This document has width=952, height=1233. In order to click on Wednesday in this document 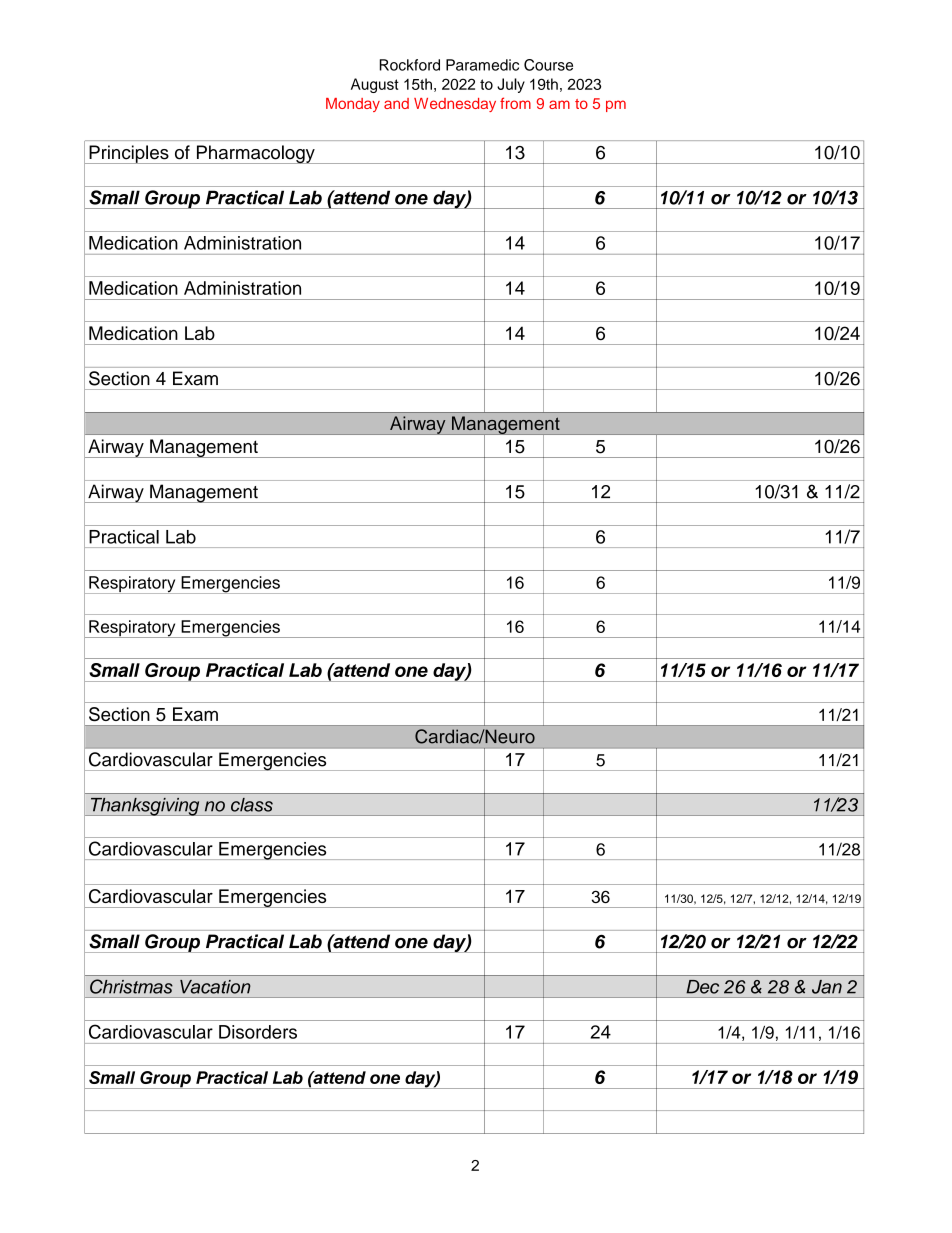, I will do `click(455, 105)`.
